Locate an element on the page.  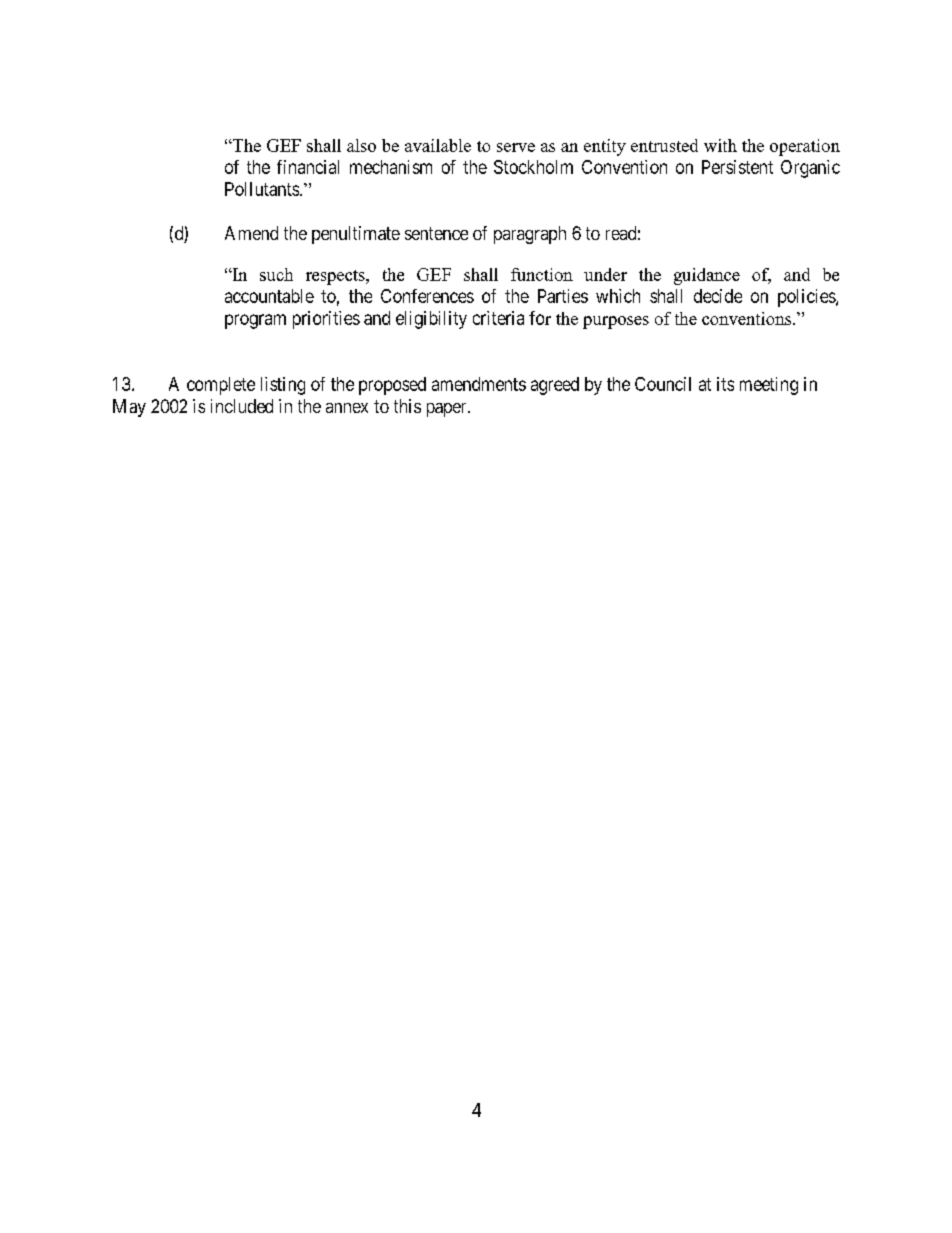
available is located at coordinates (438, 145).
